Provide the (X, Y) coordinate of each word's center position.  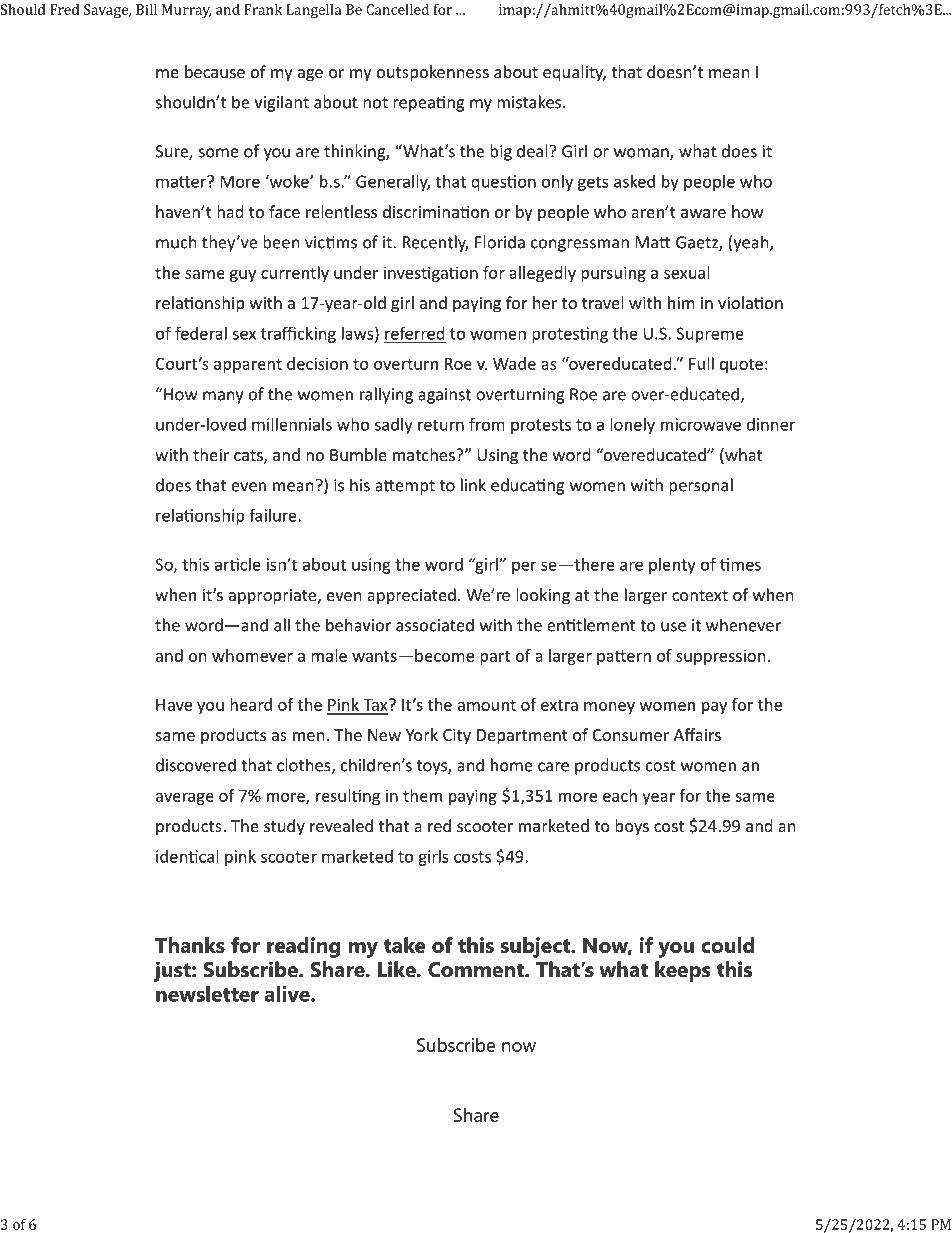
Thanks (190, 945)
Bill (146, 9)
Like (398, 969)
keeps (682, 971)
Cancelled (397, 9)
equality (574, 73)
